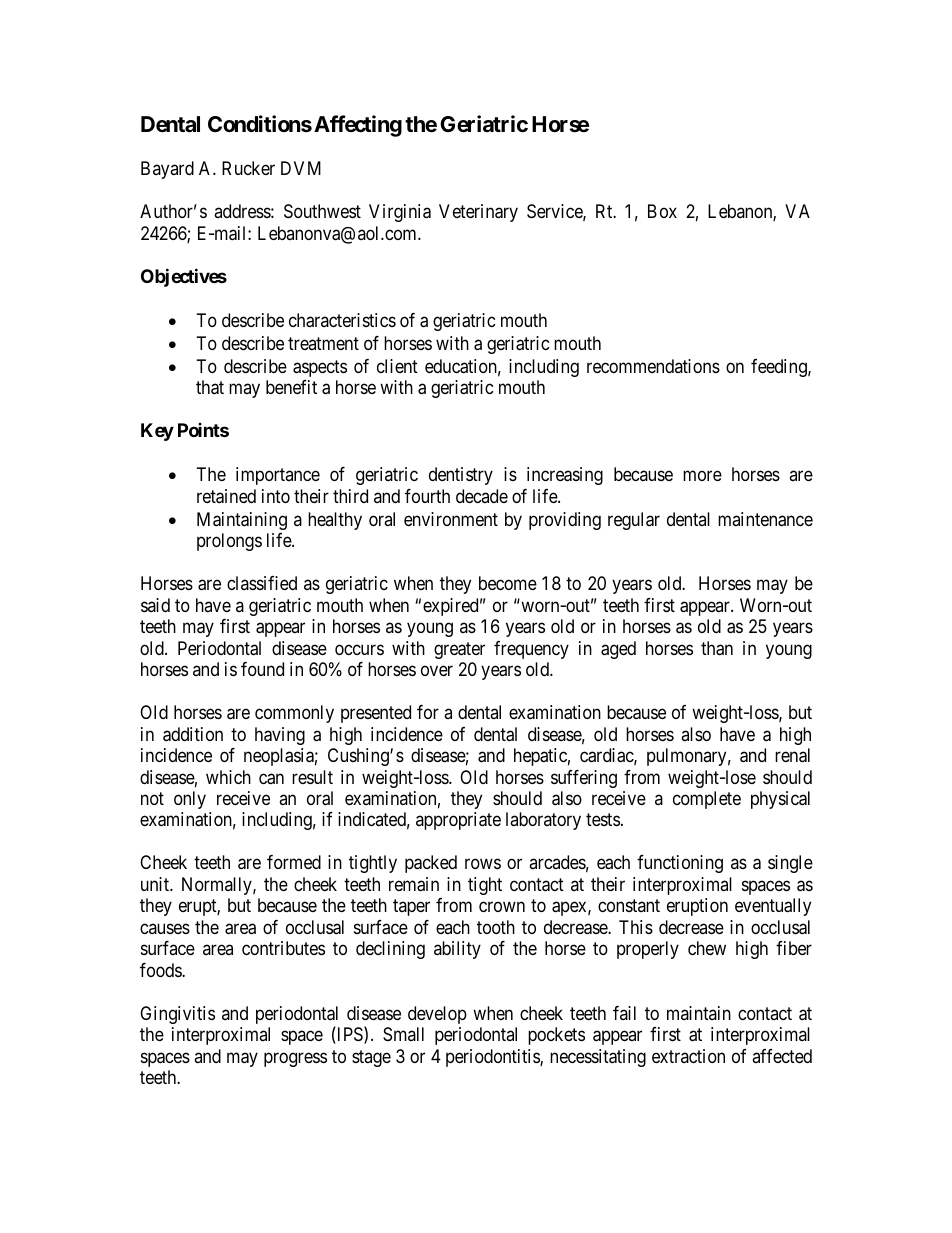 This document has width=952, height=1233. Describe the element at coordinates (662, 211) in the document. I see `Box` at that location.
